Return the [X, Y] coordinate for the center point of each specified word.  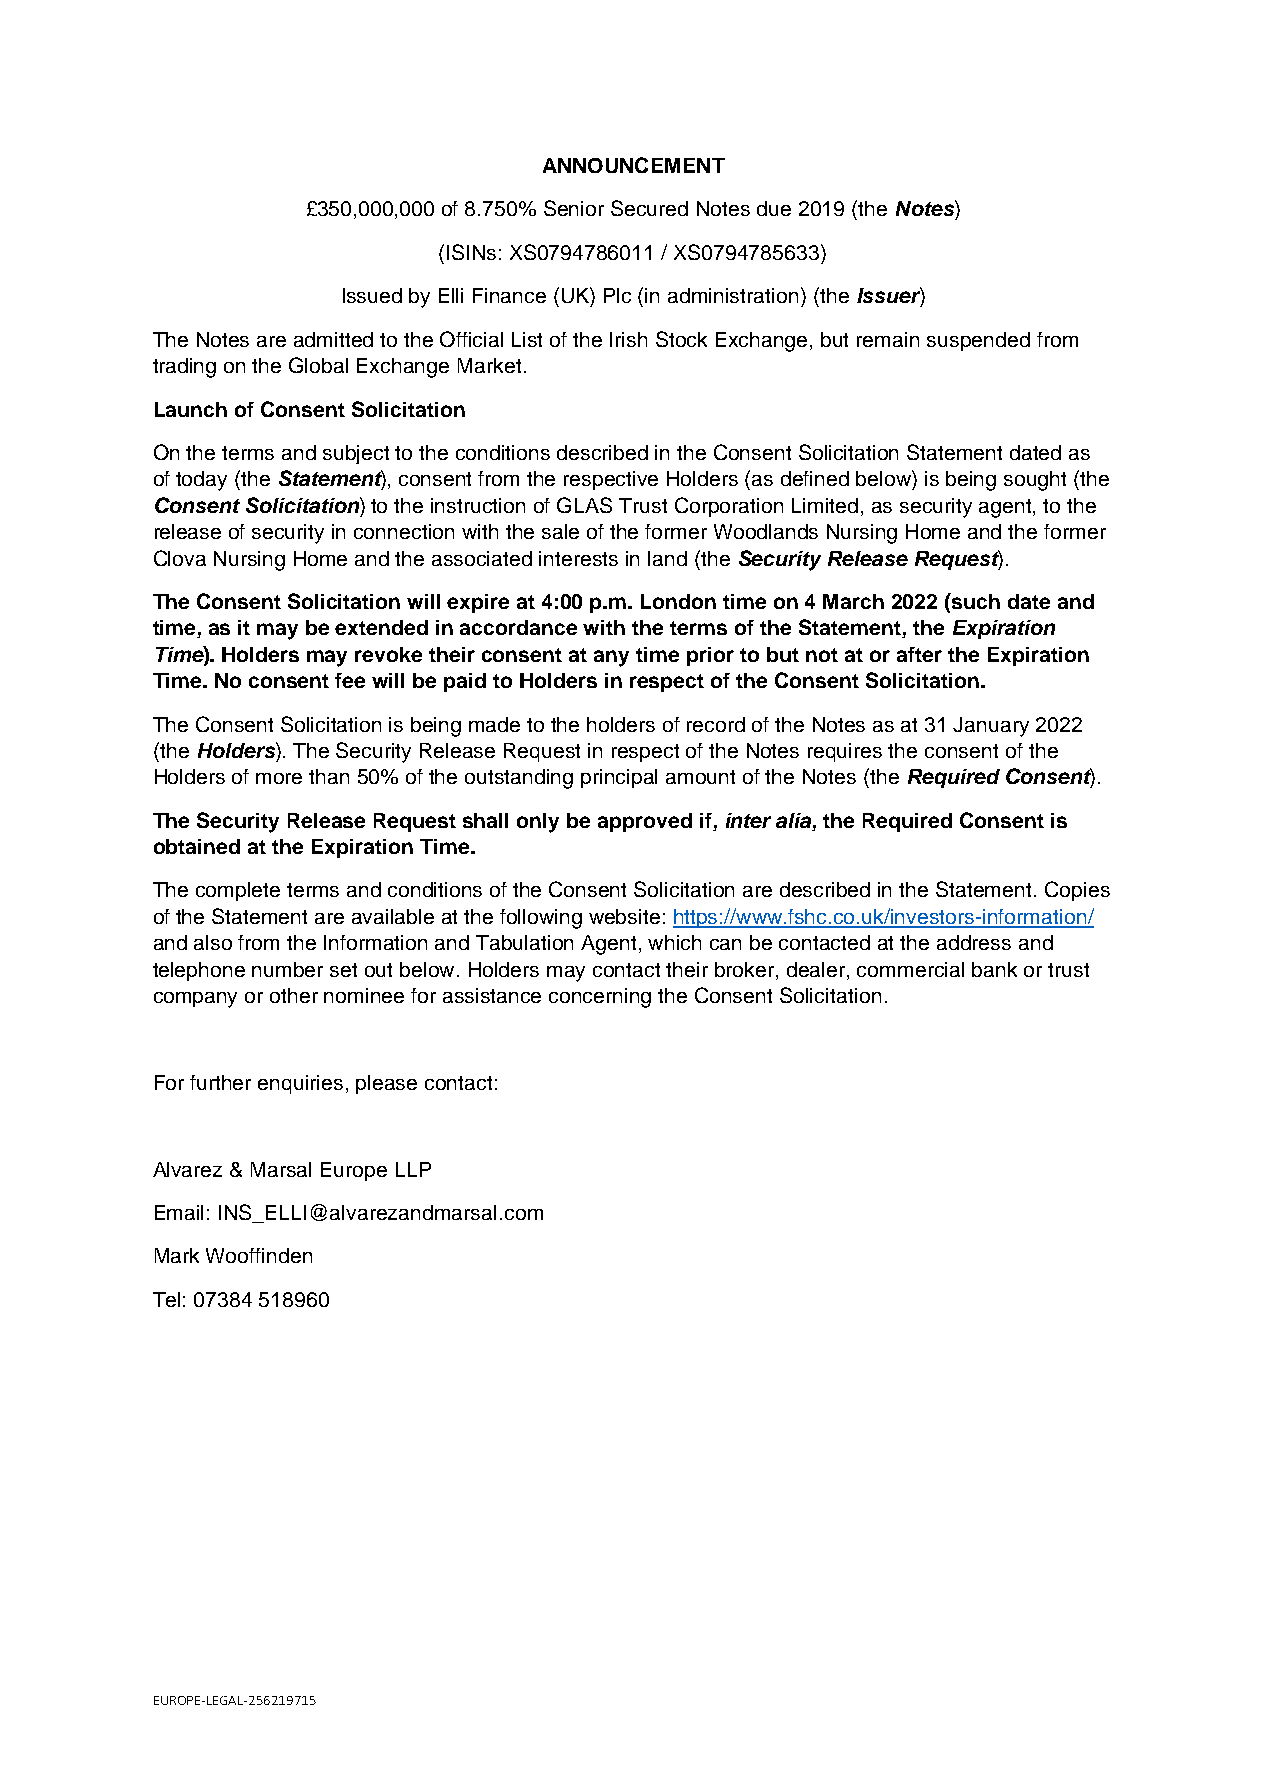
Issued [372, 295]
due [774, 208]
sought [1035, 481]
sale [560, 531]
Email [179, 1212]
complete [238, 891]
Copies [1077, 891]
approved [645, 822]
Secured [649, 208]
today [201, 481]
